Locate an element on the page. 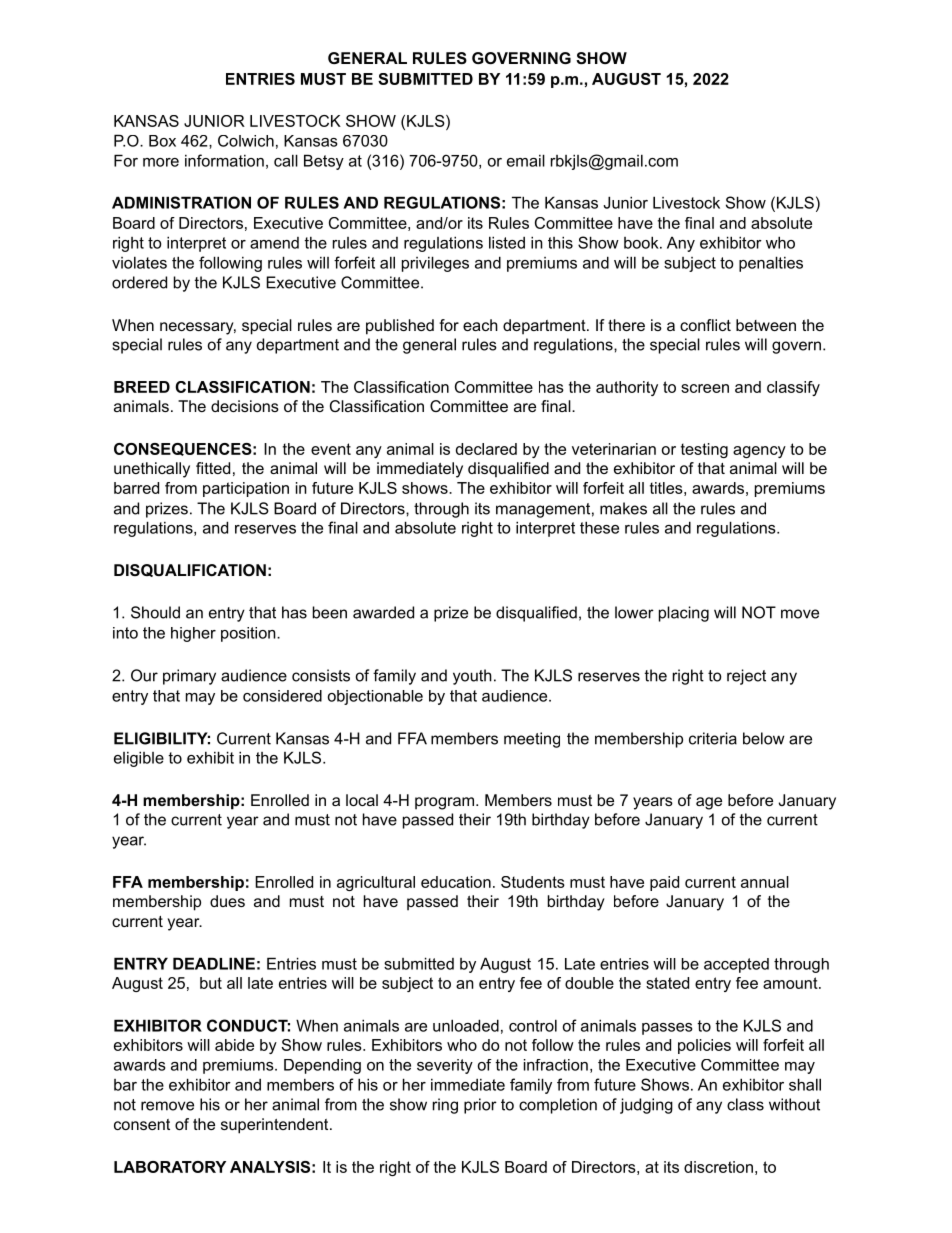 The width and height of the image is (952, 1233). email is located at coordinates (526, 160).
